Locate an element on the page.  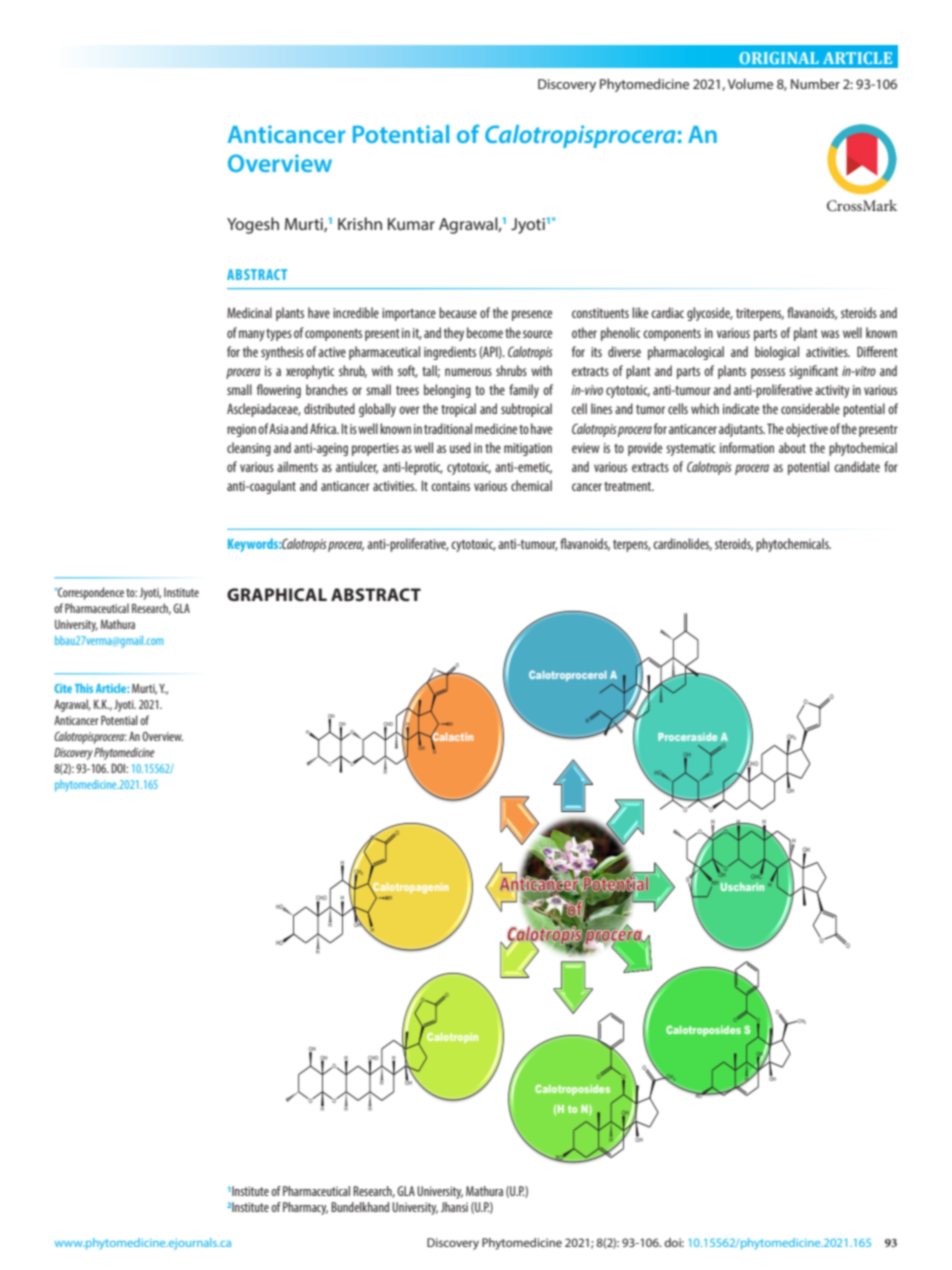
Pharmacy is located at coordinates (305, 1208).
